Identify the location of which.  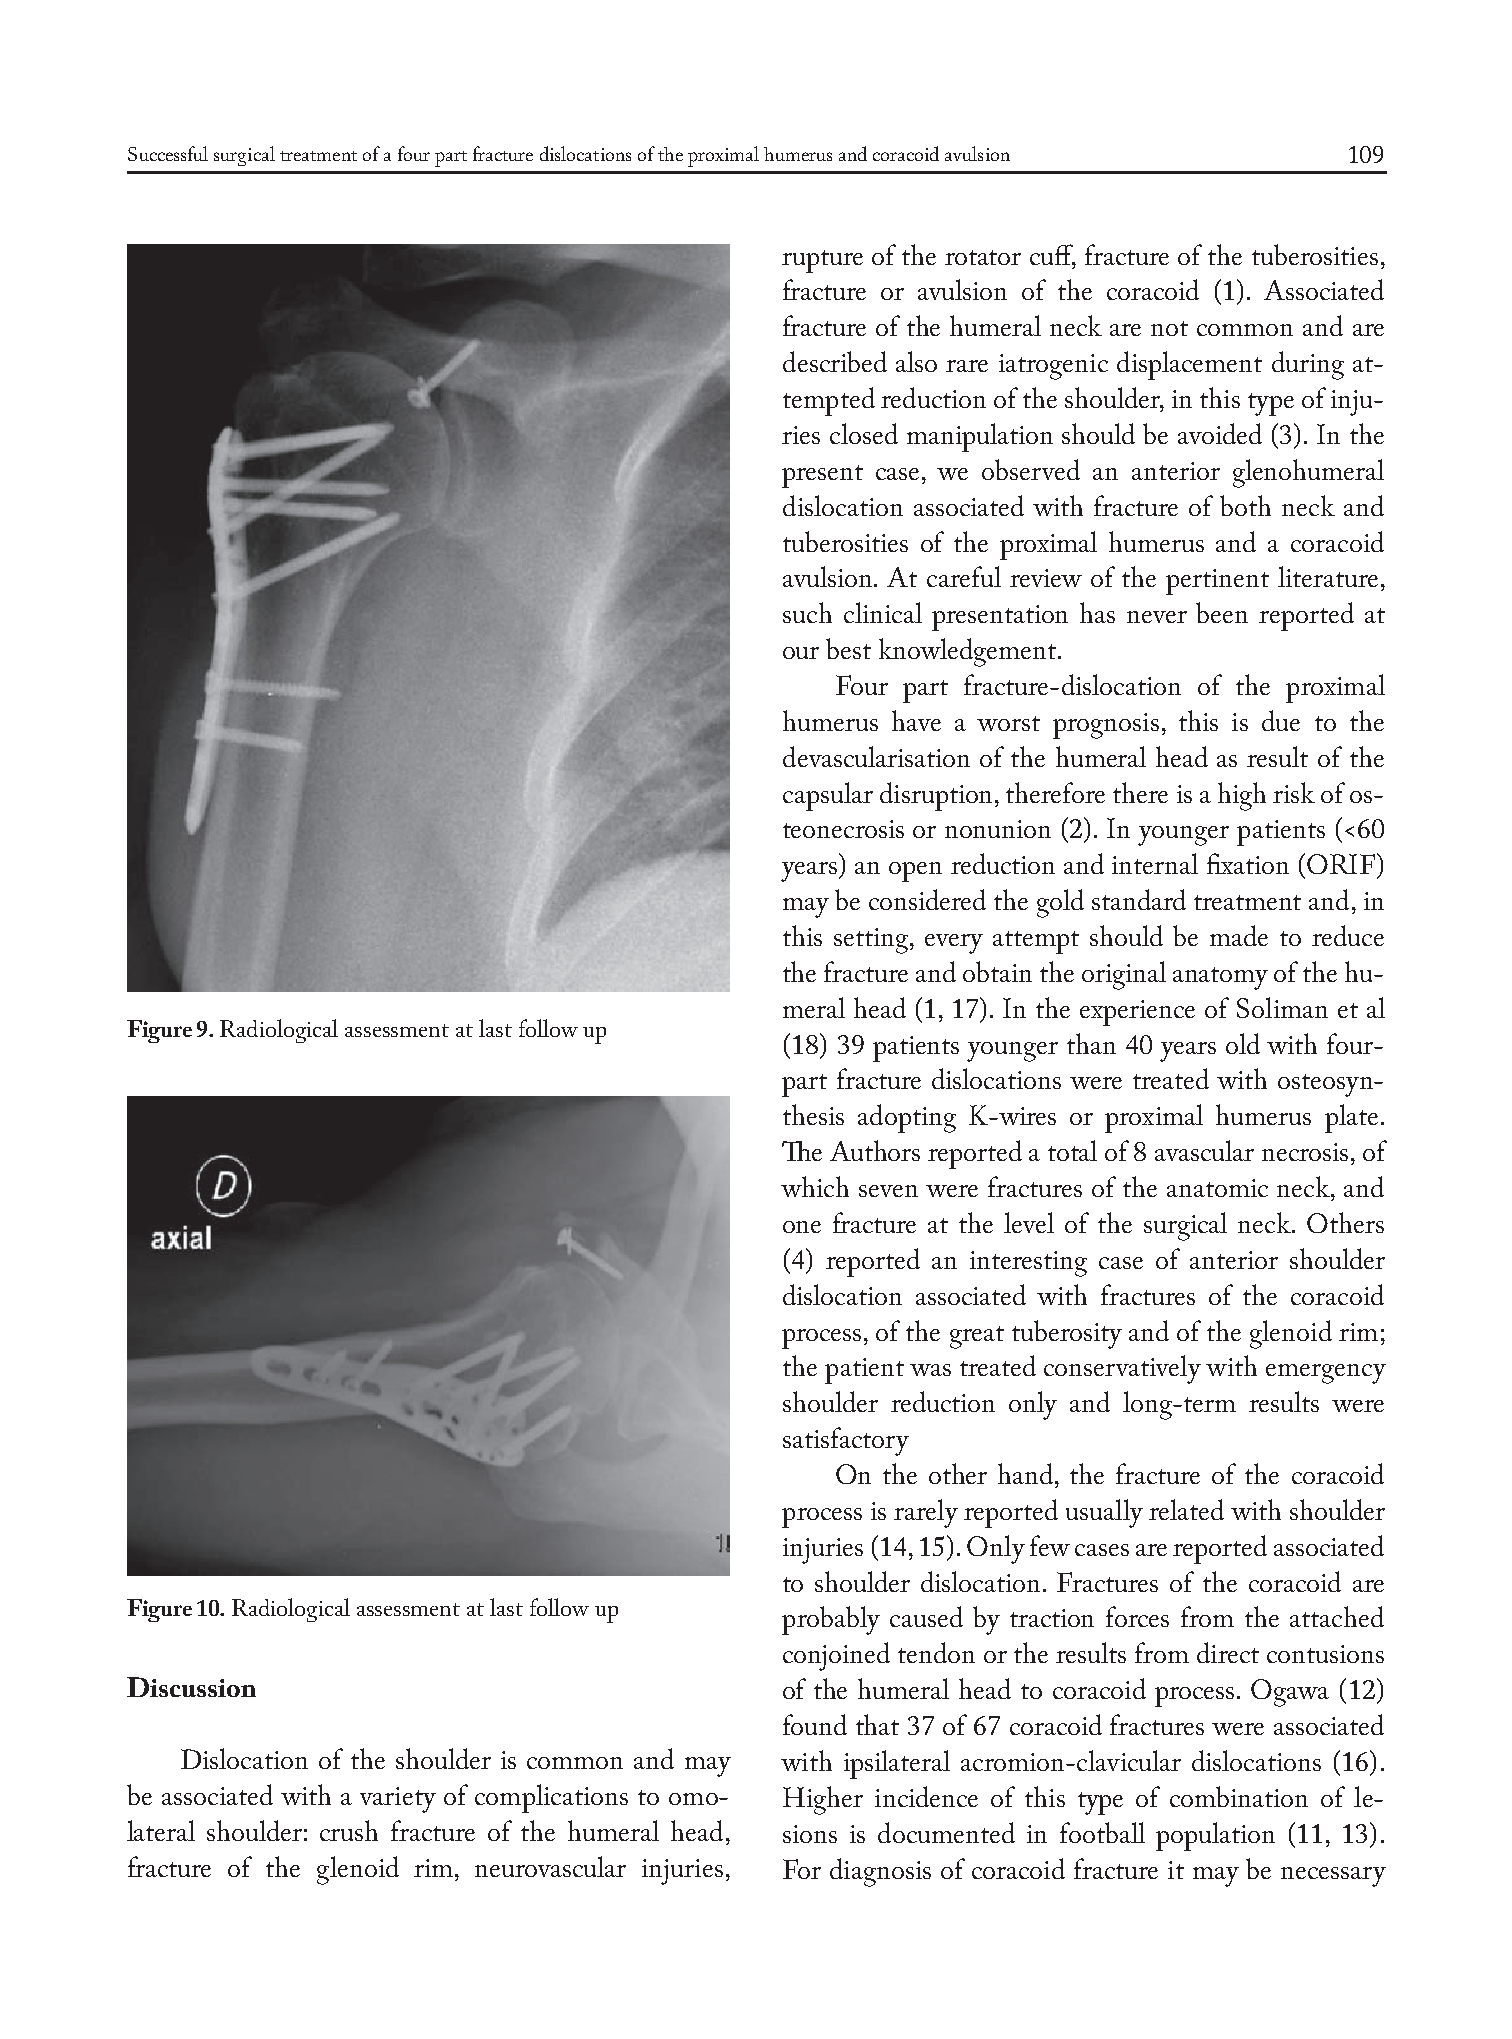
(815, 1186).
